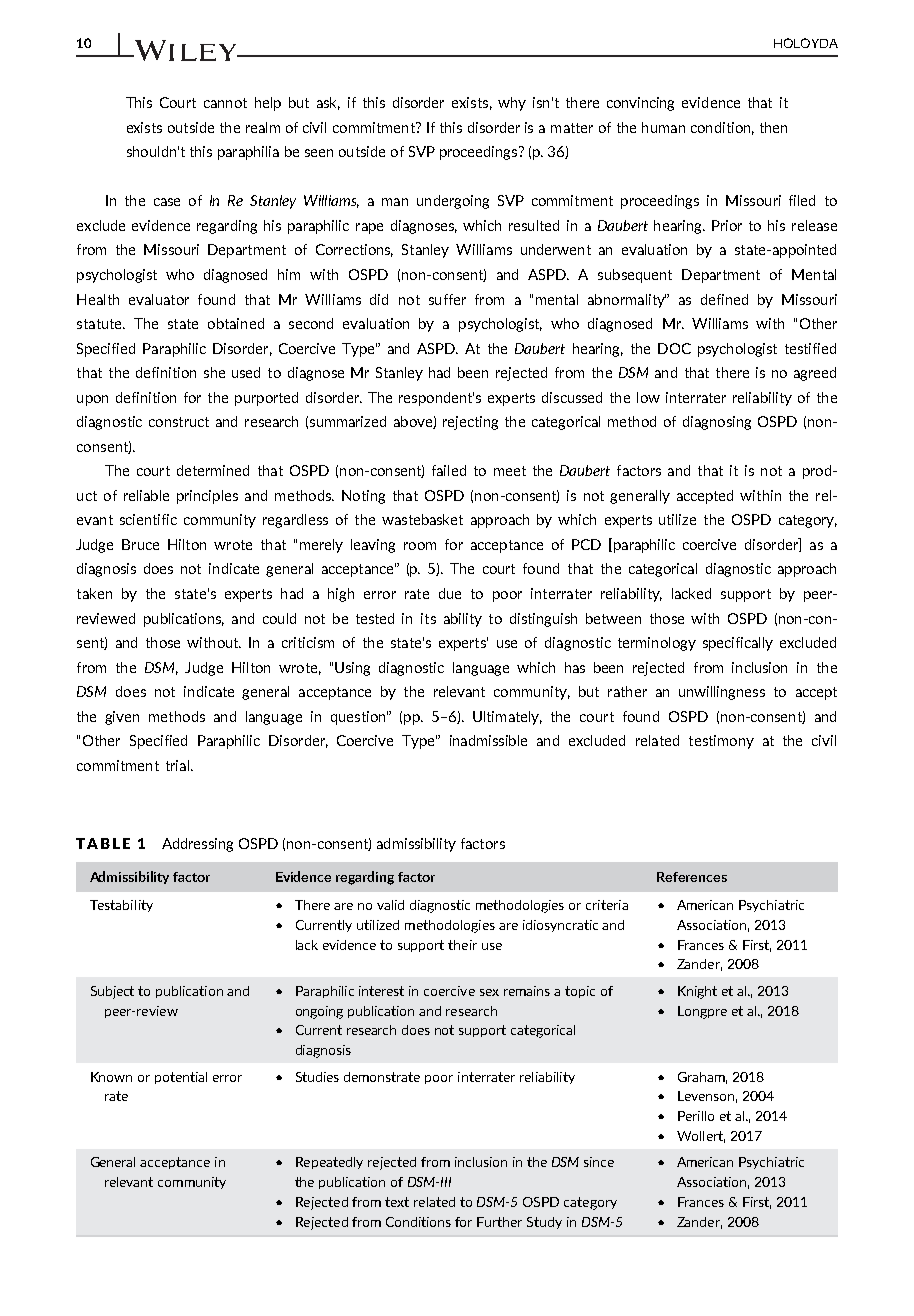 Image resolution: width=914 pixels, height=1316 pixels. Describe the element at coordinates (512, 104) in the screenshot. I see `why` at that location.
